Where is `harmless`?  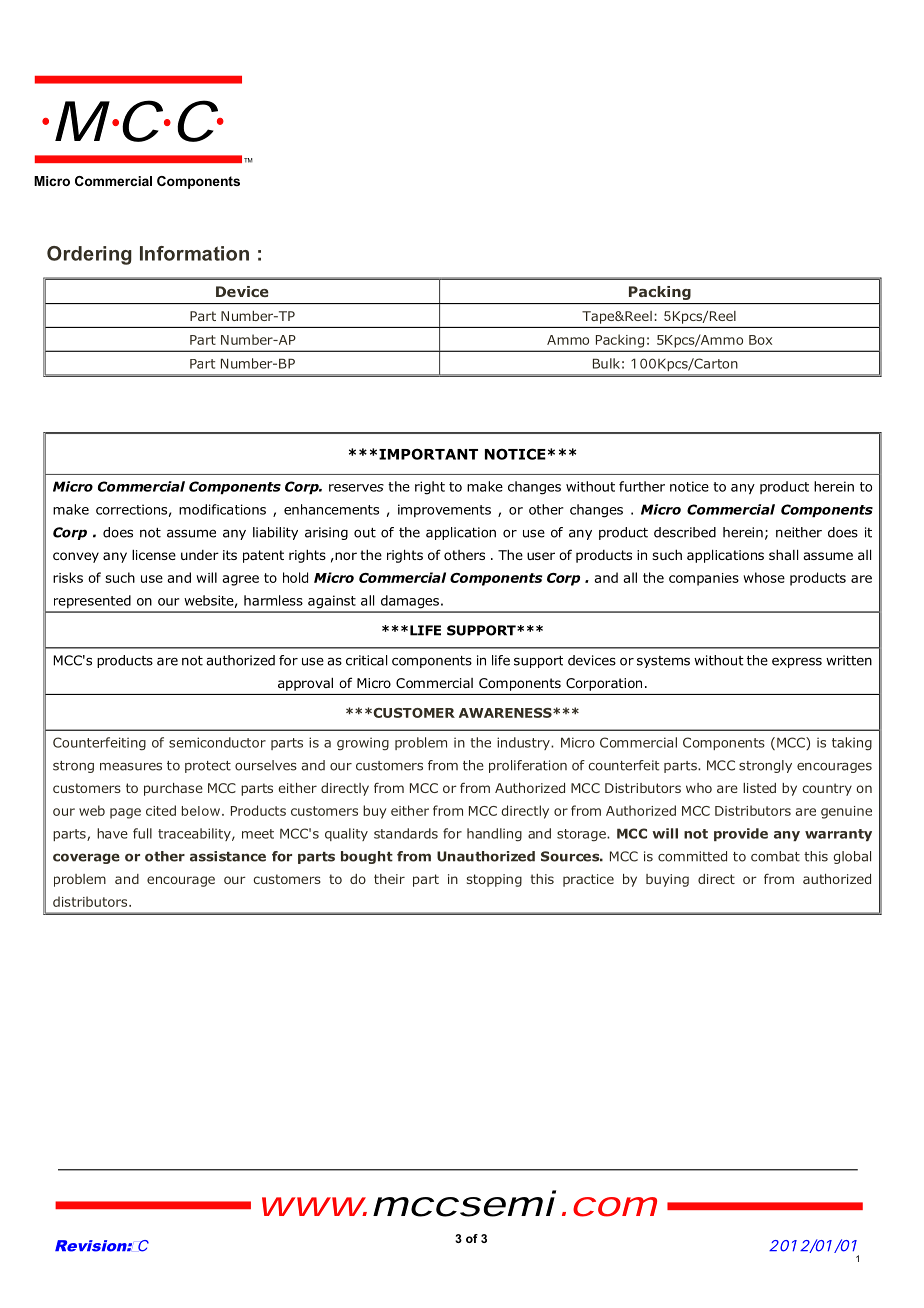 harmless is located at coordinates (273, 600).
